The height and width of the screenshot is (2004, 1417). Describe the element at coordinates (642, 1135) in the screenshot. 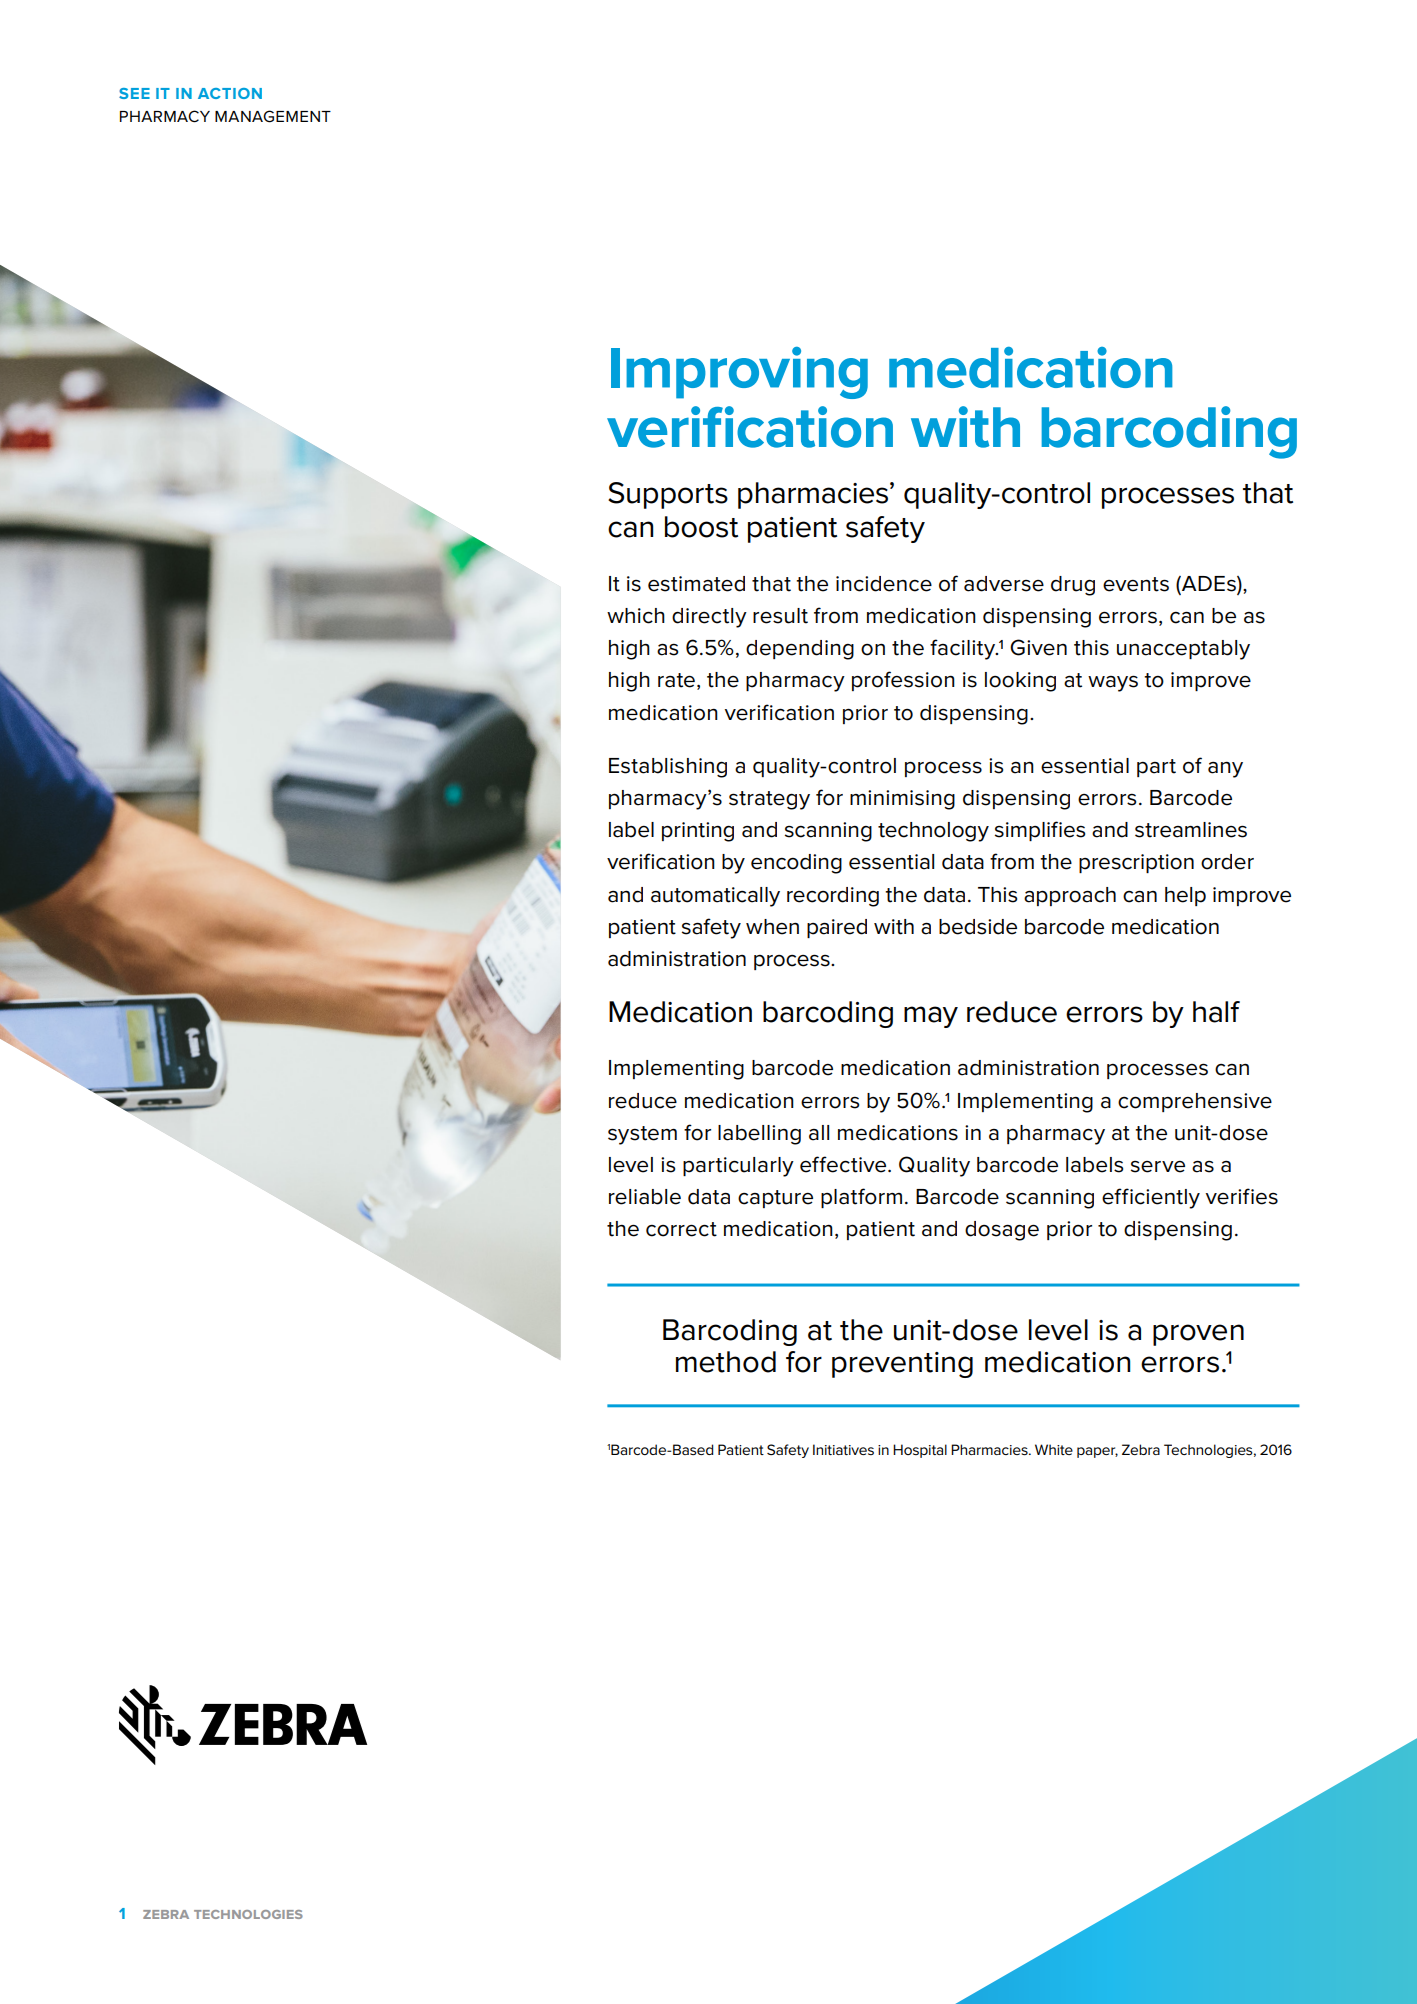

I see `system` at that location.
